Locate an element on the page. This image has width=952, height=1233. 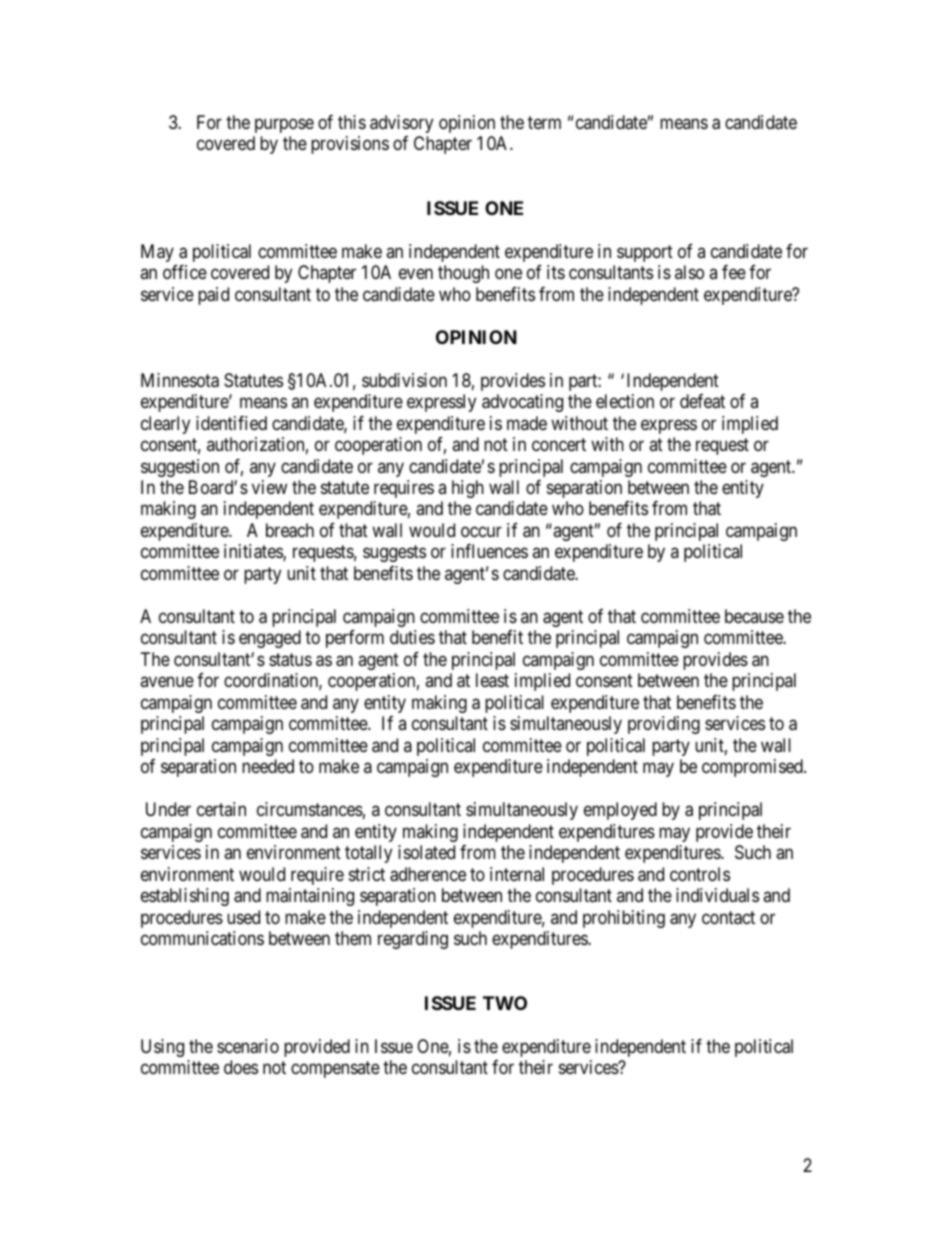
TWO is located at coordinates (505, 1003).
